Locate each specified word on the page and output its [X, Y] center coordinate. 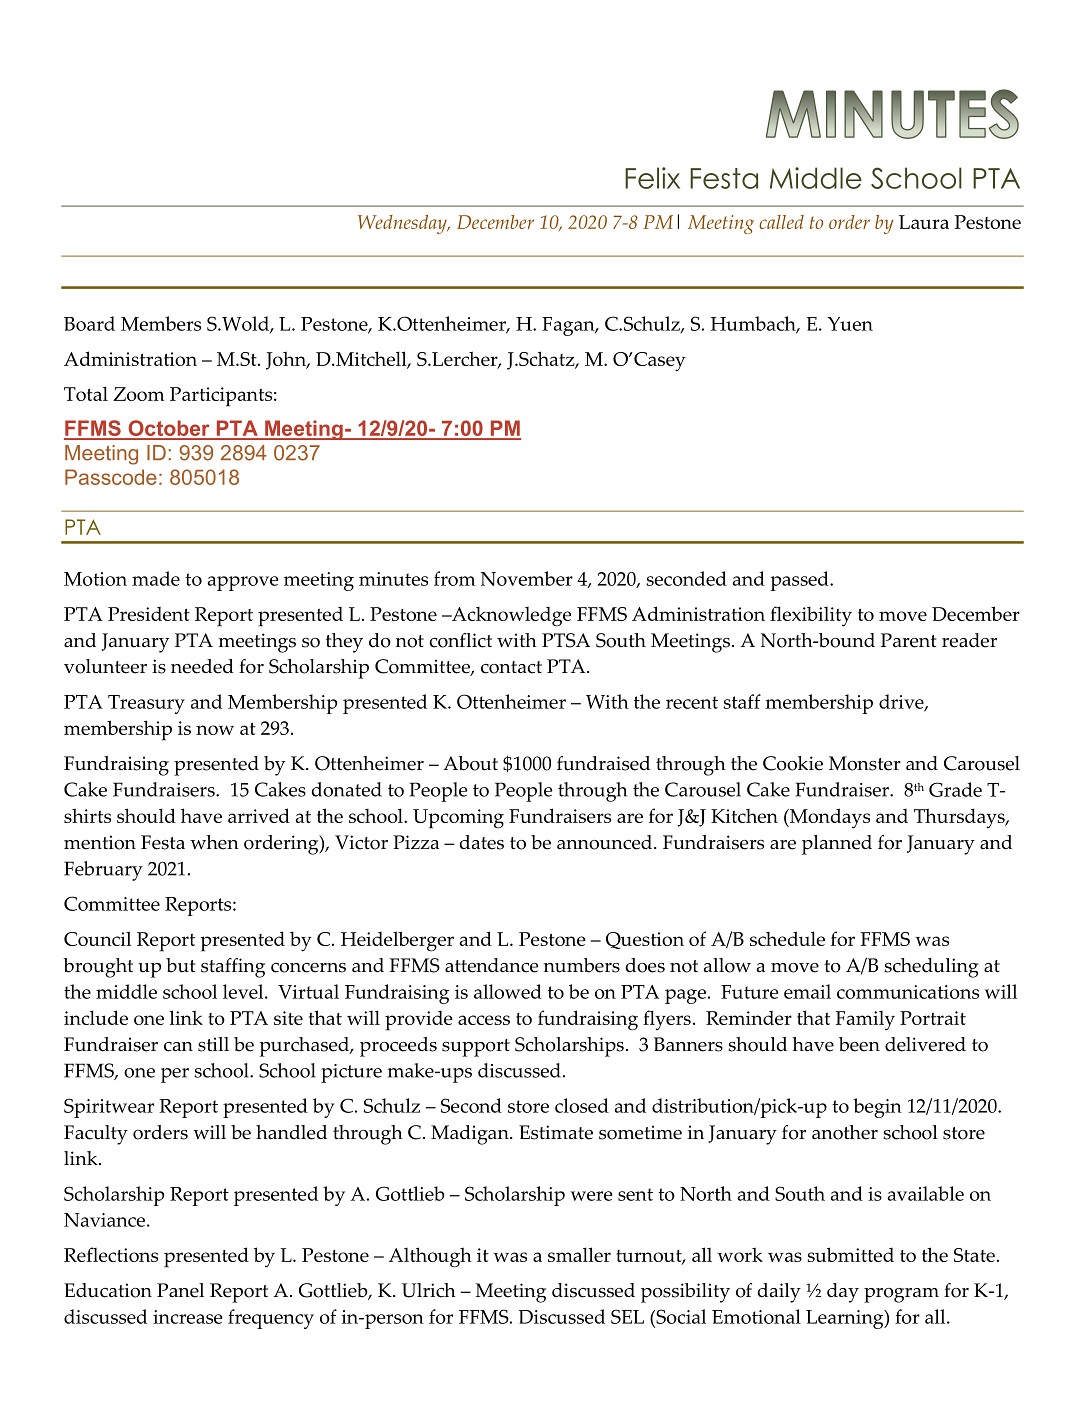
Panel [180, 1290]
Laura [924, 222]
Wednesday [403, 224]
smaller [579, 1254]
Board [89, 323]
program [901, 1295]
